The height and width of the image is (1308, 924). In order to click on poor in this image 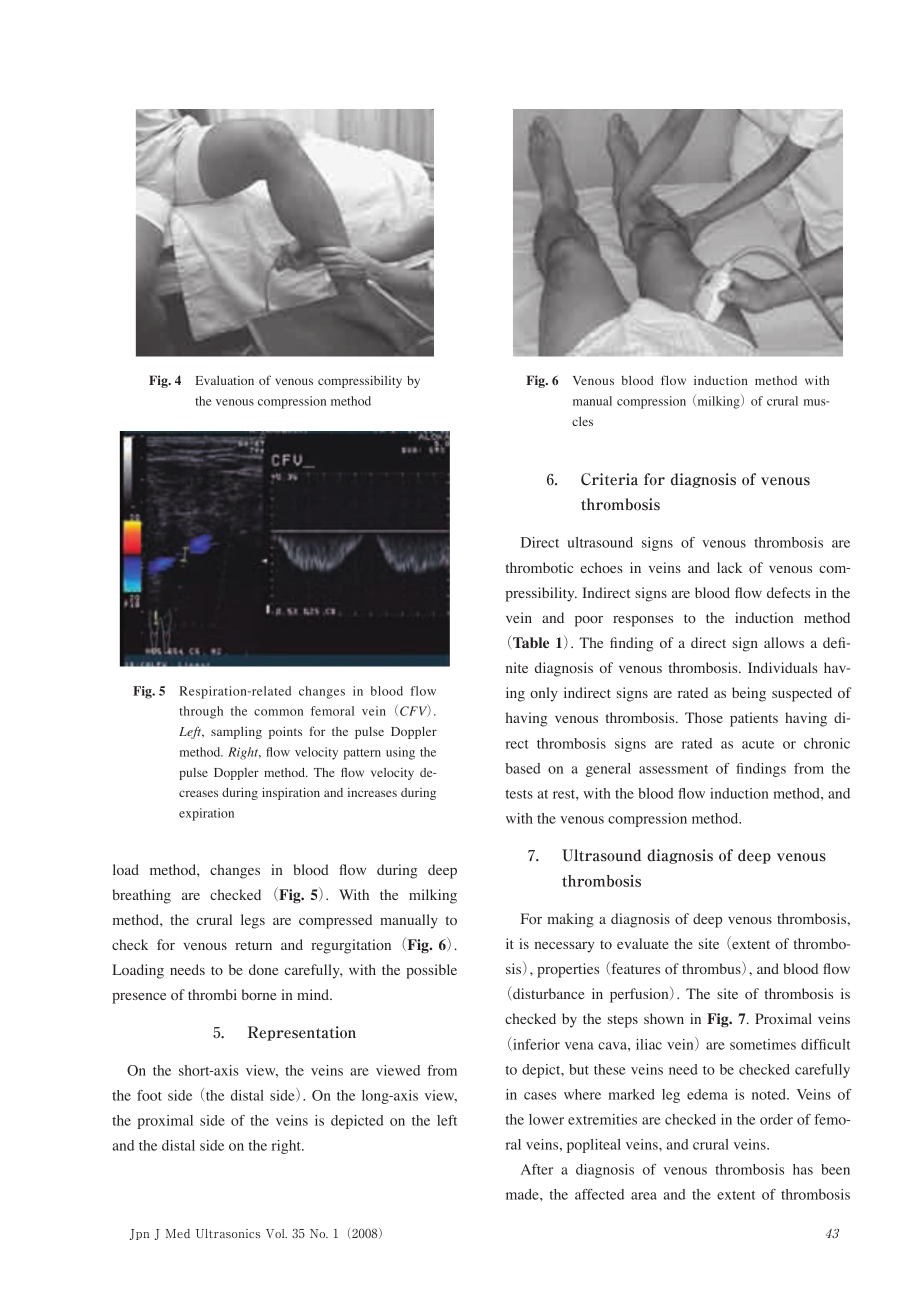, I will do `click(589, 621)`.
